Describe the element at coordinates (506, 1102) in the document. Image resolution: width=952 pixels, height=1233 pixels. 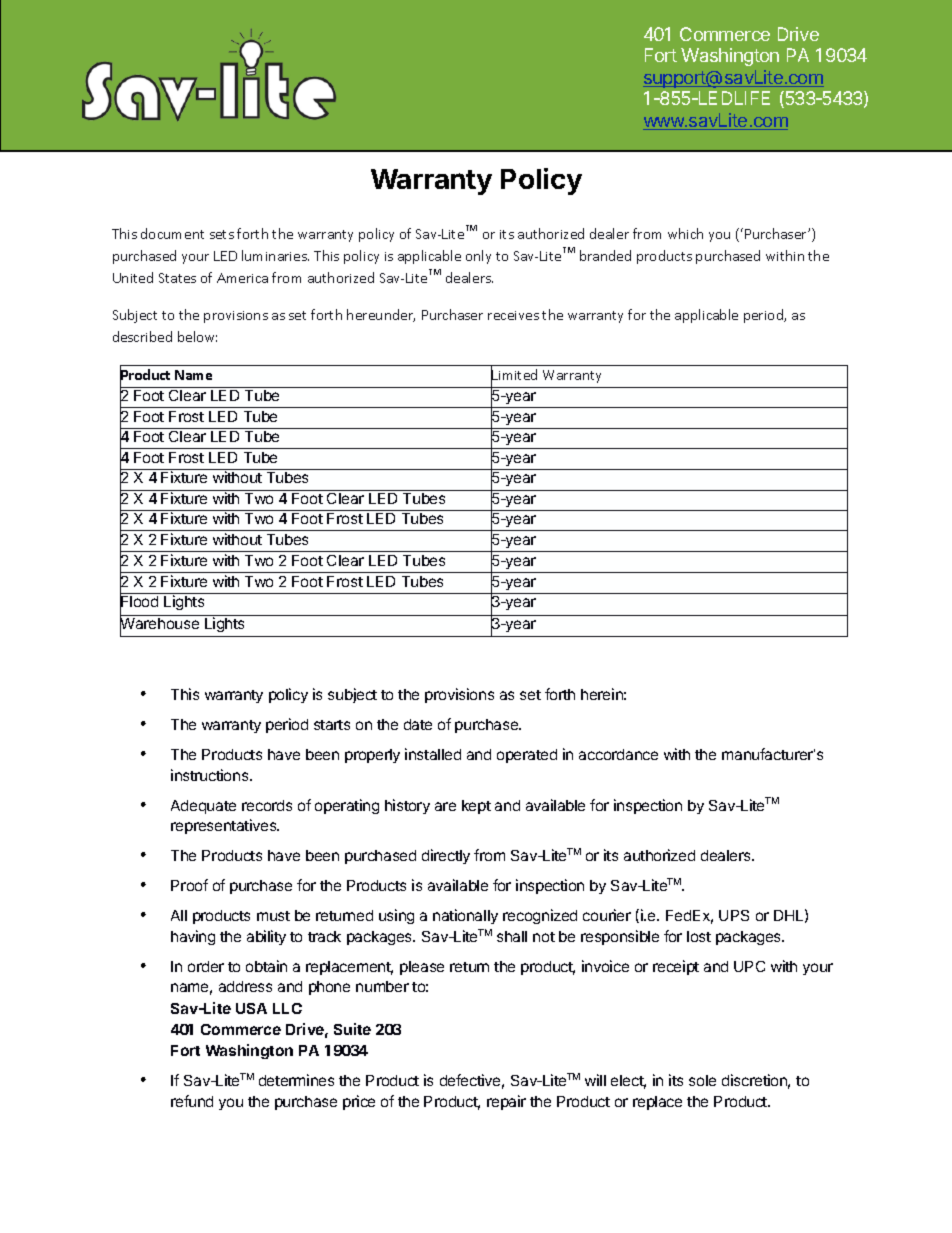
I see `repair` at that location.
